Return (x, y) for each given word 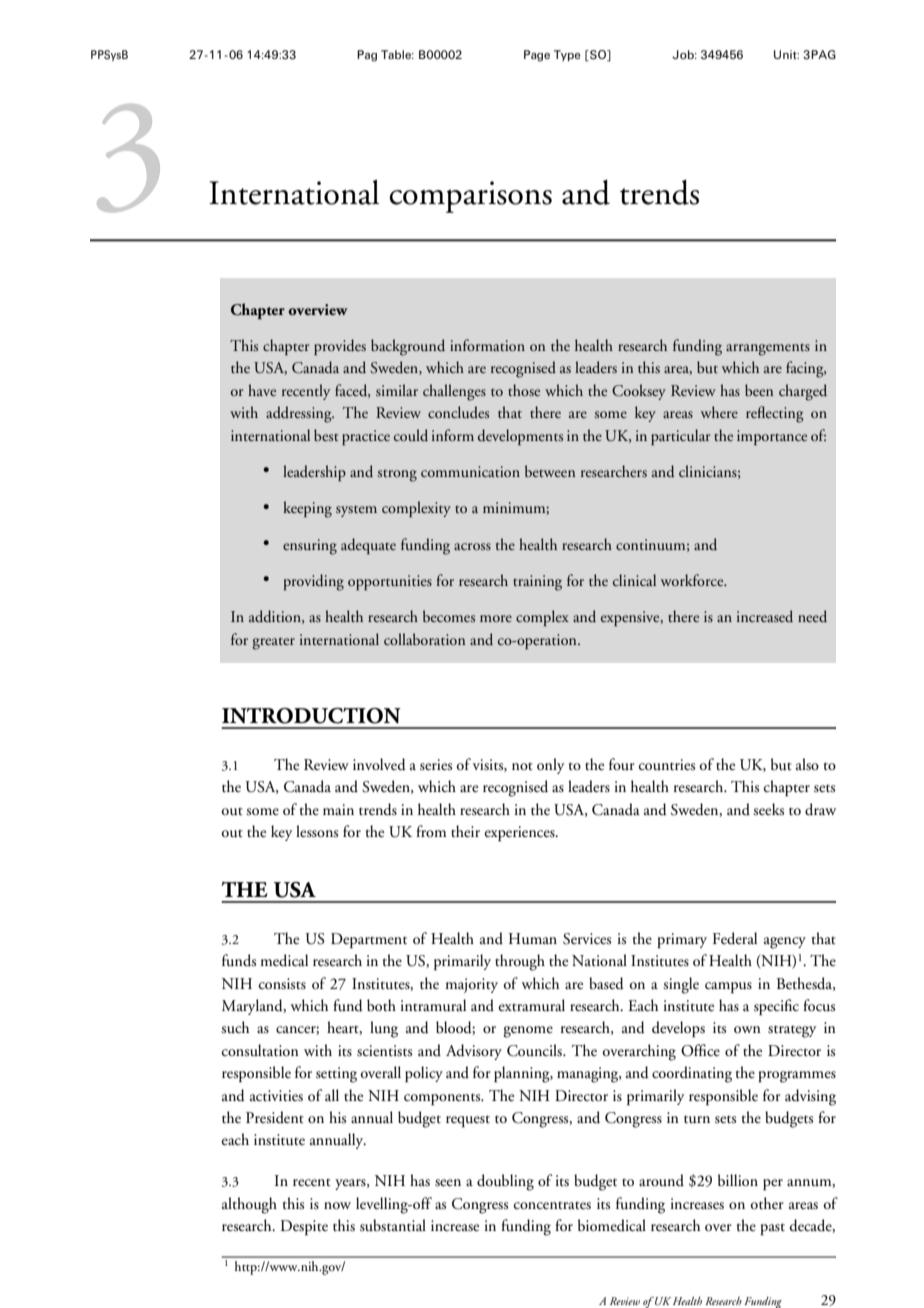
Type (567, 55)
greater (273, 643)
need (812, 616)
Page (537, 56)
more (496, 618)
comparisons (470, 197)
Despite (304, 1227)
